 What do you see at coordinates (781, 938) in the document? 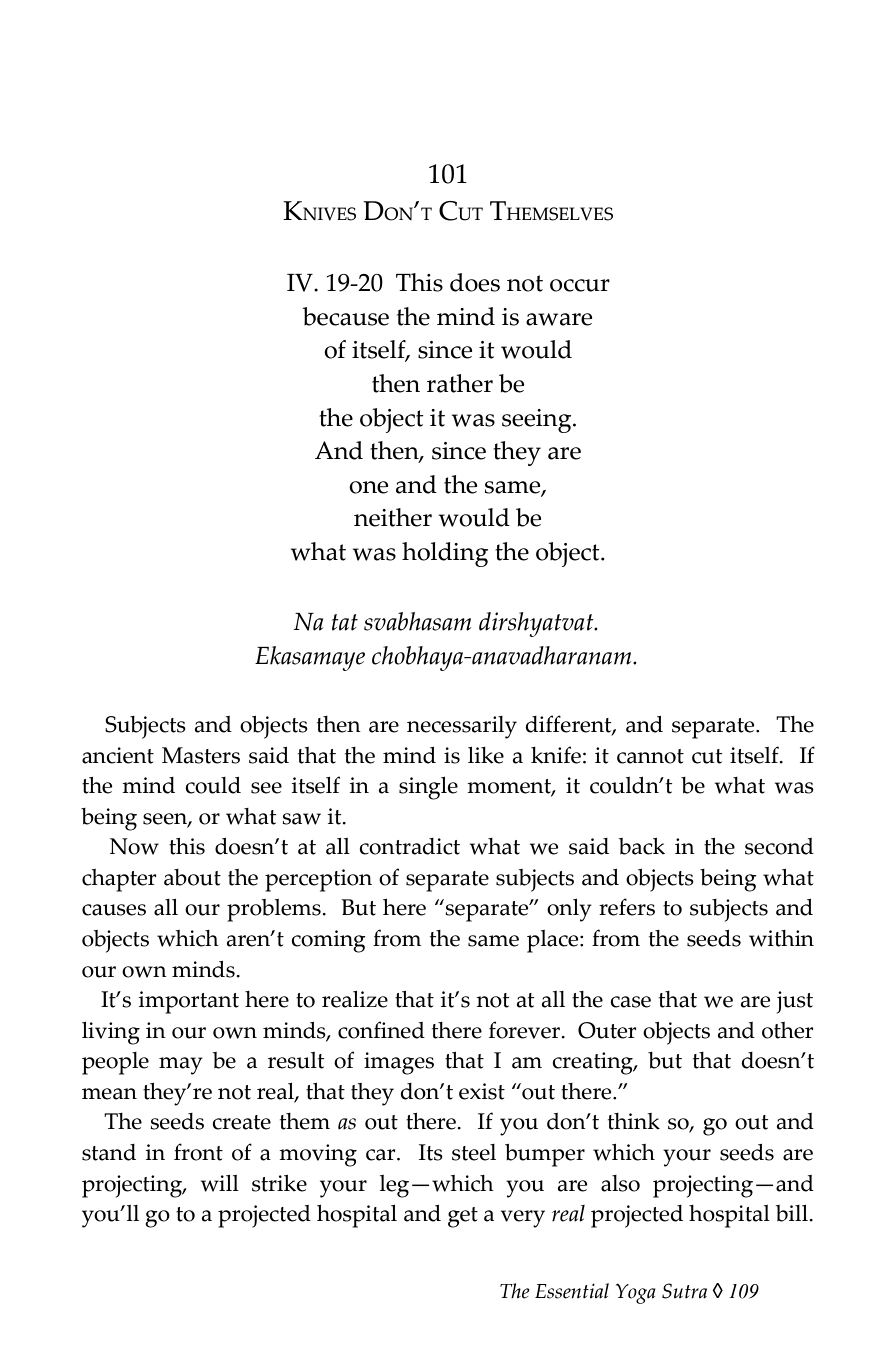
I see `within` at bounding box center [781, 938].
